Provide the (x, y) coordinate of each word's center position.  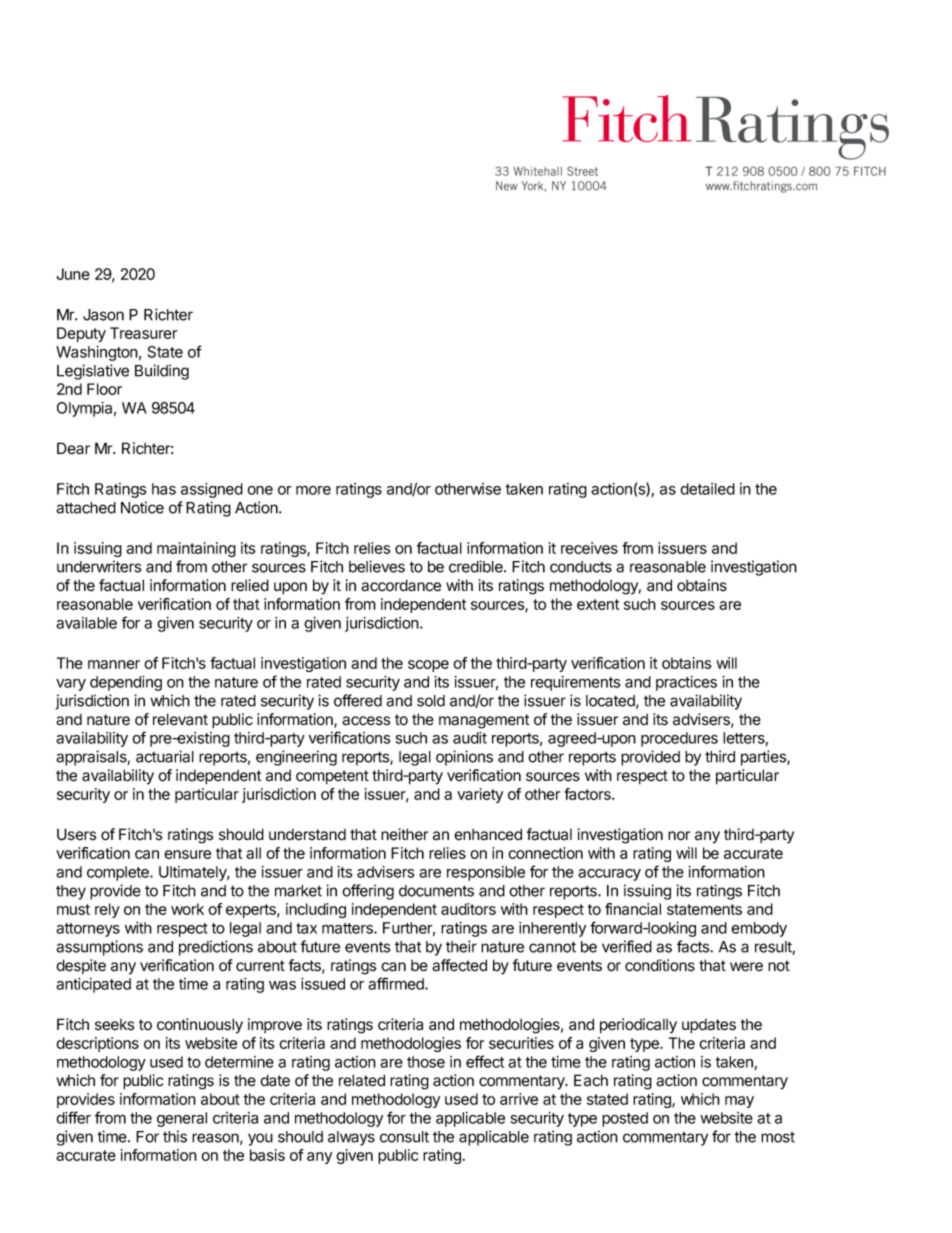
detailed (707, 489)
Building (162, 372)
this (175, 1136)
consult (404, 1137)
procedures (679, 739)
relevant (180, 719)
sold (431, 701)
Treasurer (143, 333)
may (739, 1102)
